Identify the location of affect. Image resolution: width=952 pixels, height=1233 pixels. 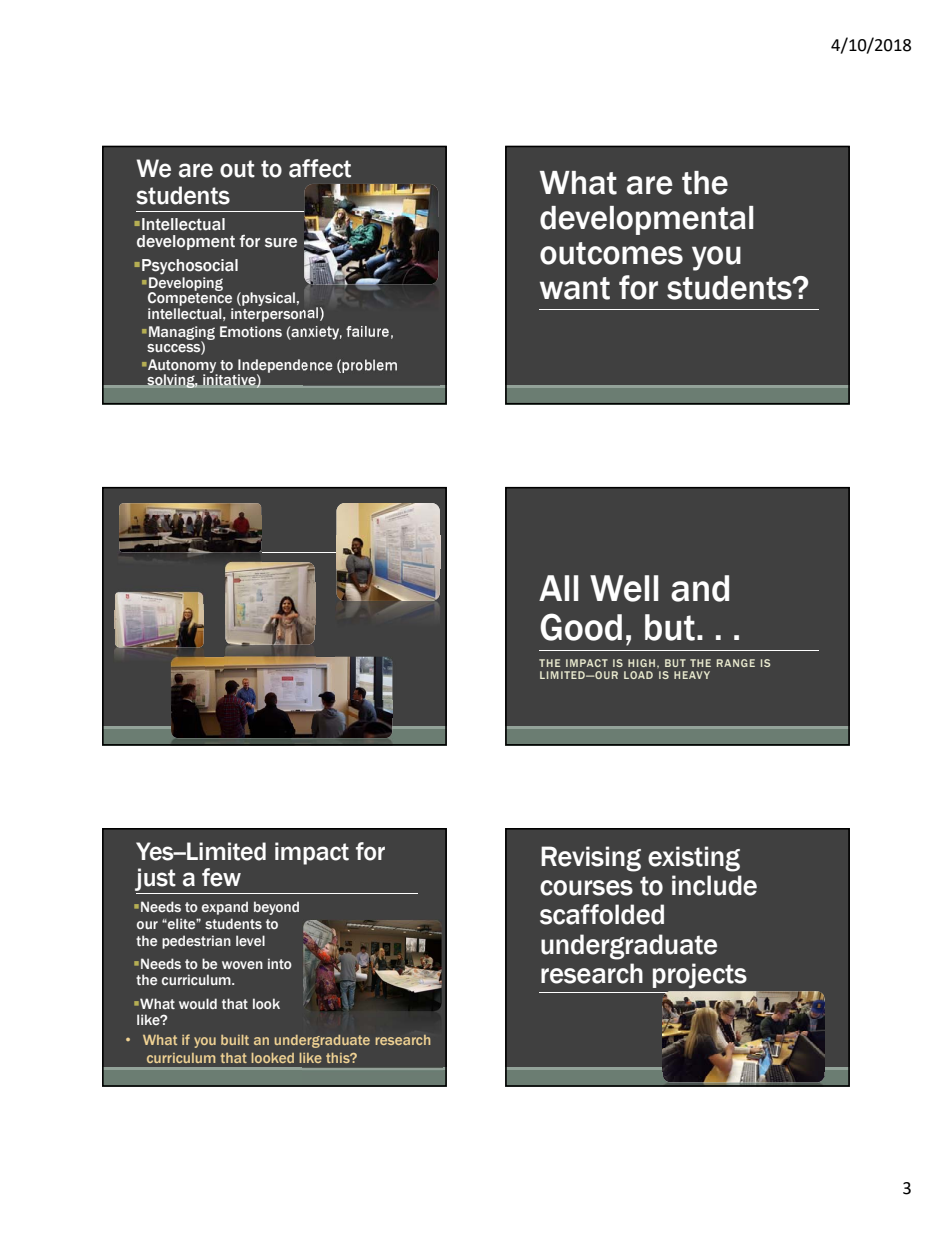
(320, 168).
